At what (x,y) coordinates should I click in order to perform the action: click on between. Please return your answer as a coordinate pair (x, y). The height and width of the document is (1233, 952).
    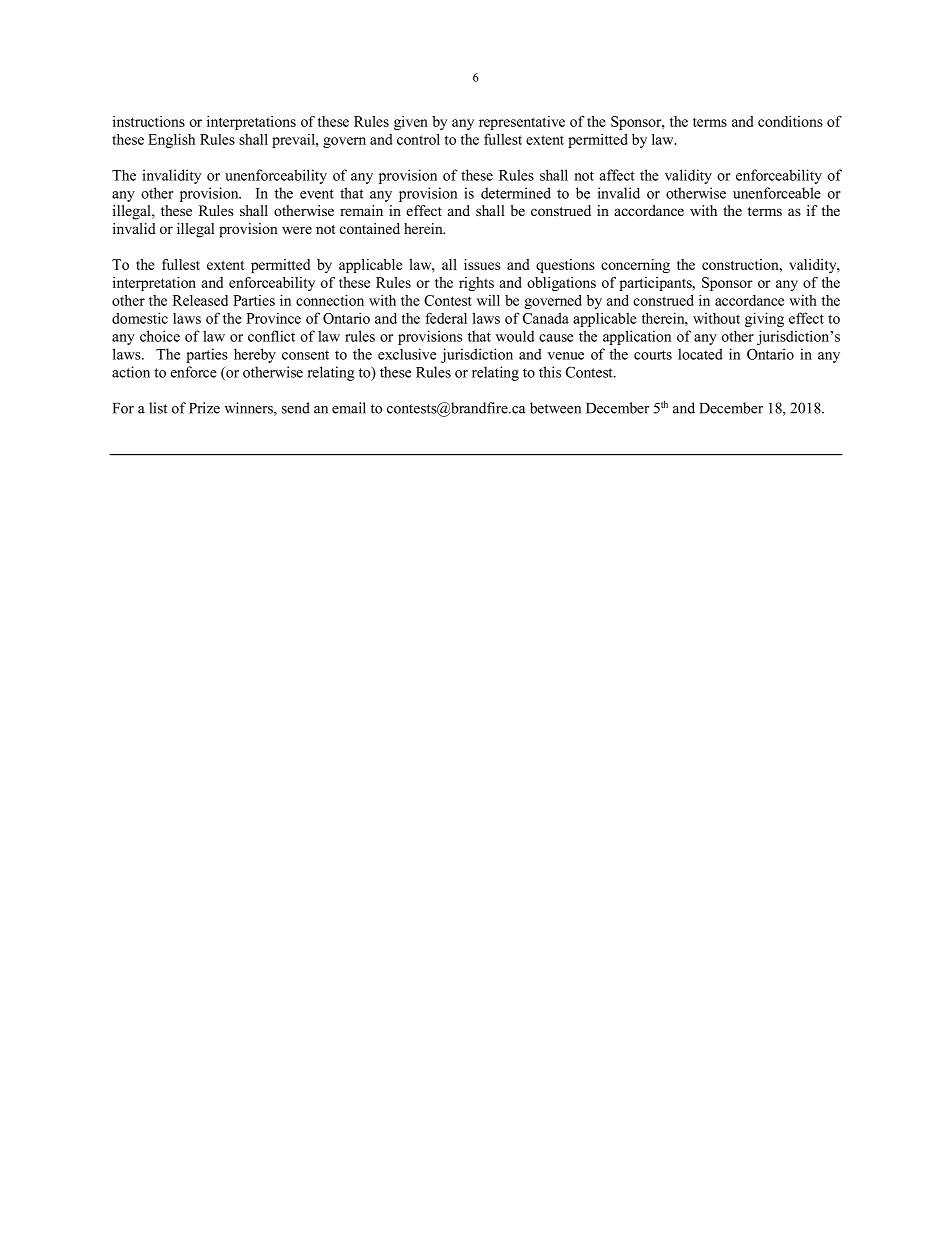
    Looking at the image, I should click on (555, 408).
